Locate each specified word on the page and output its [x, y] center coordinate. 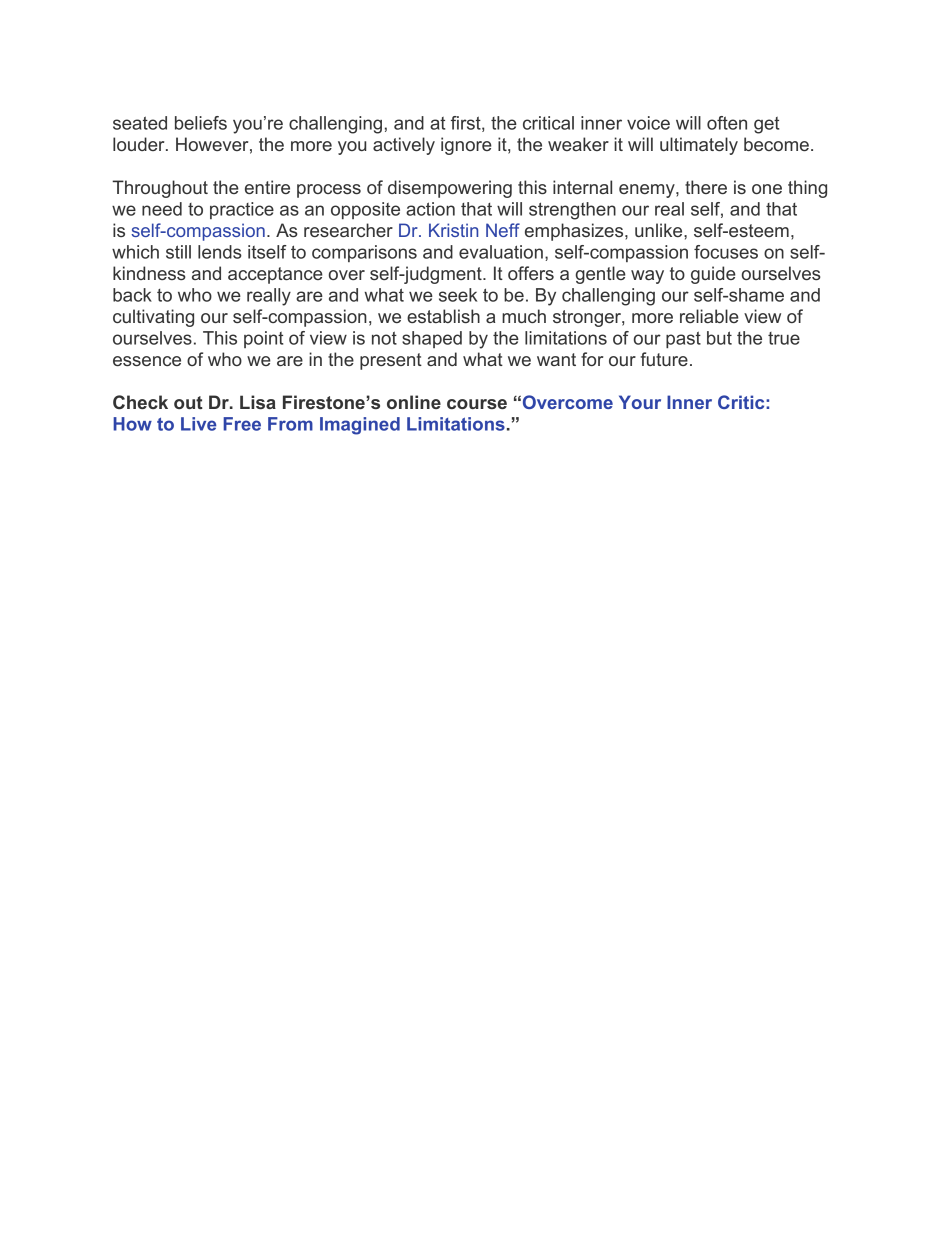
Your [640, 402]
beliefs [201, 123]
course [477, 404]
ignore [466, 146]
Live [198, 424]
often [727, 123]
